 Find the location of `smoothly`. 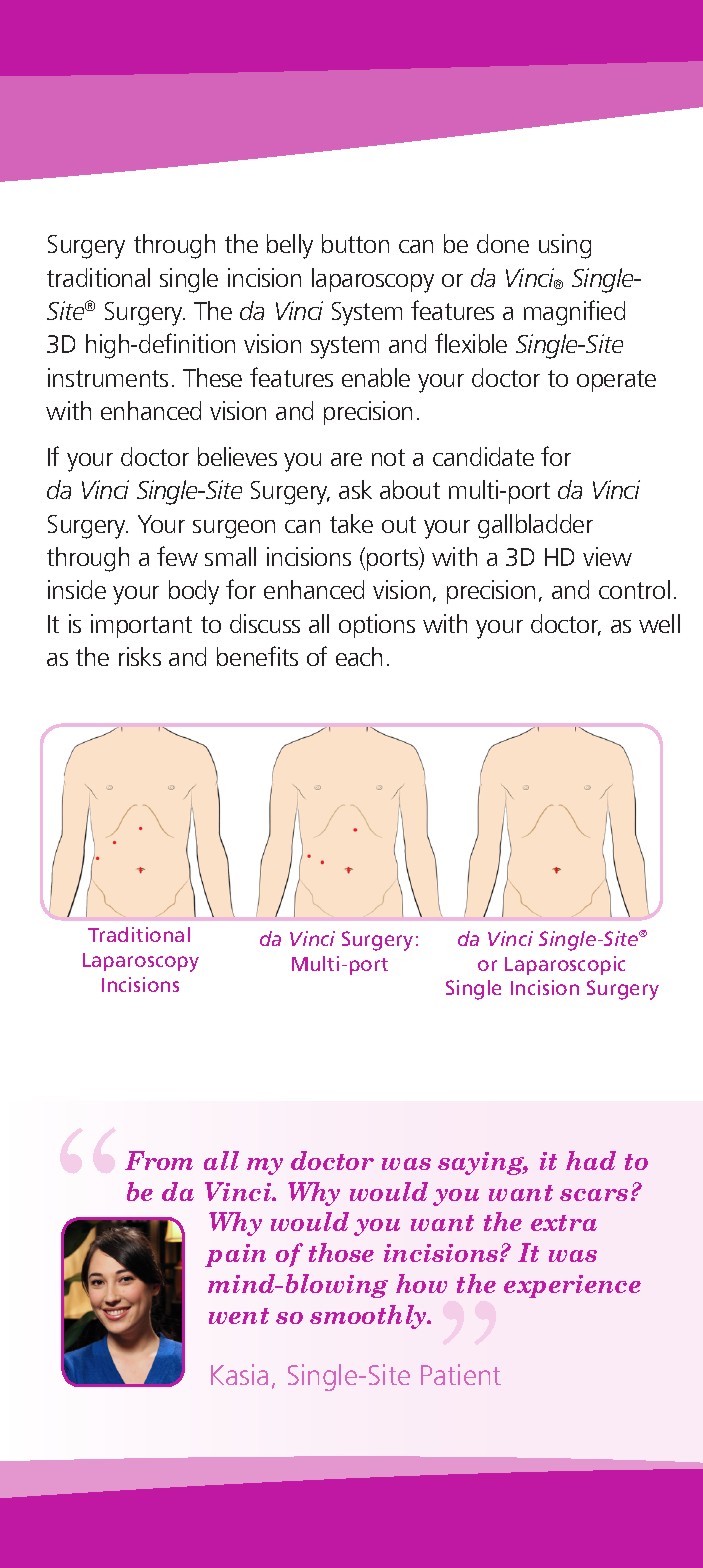

smoothly is located at coordinates (369, 1317).
